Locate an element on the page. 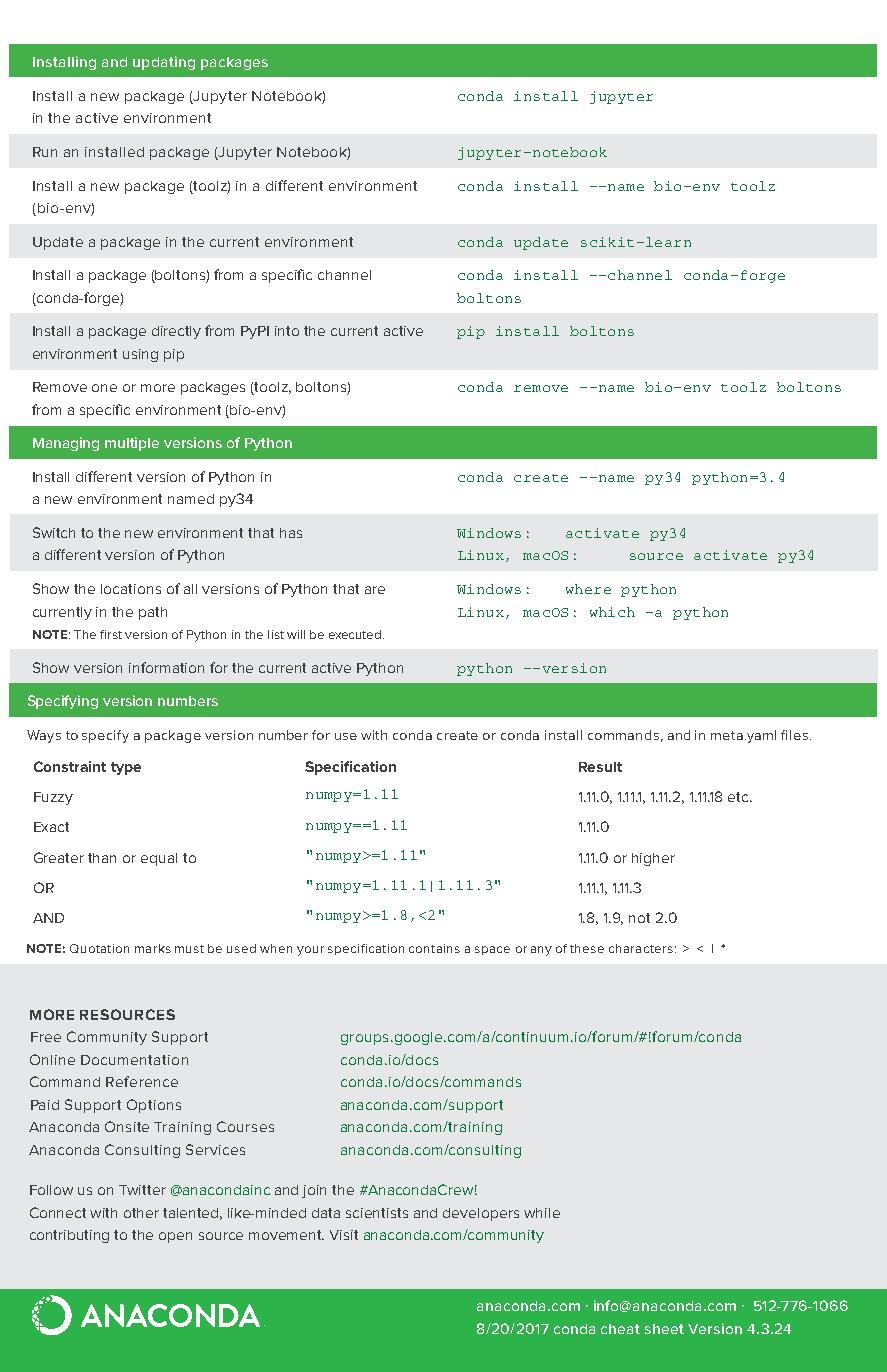 The height and width of the page is (1372, 887). which is located at coordinates (612, 612).
